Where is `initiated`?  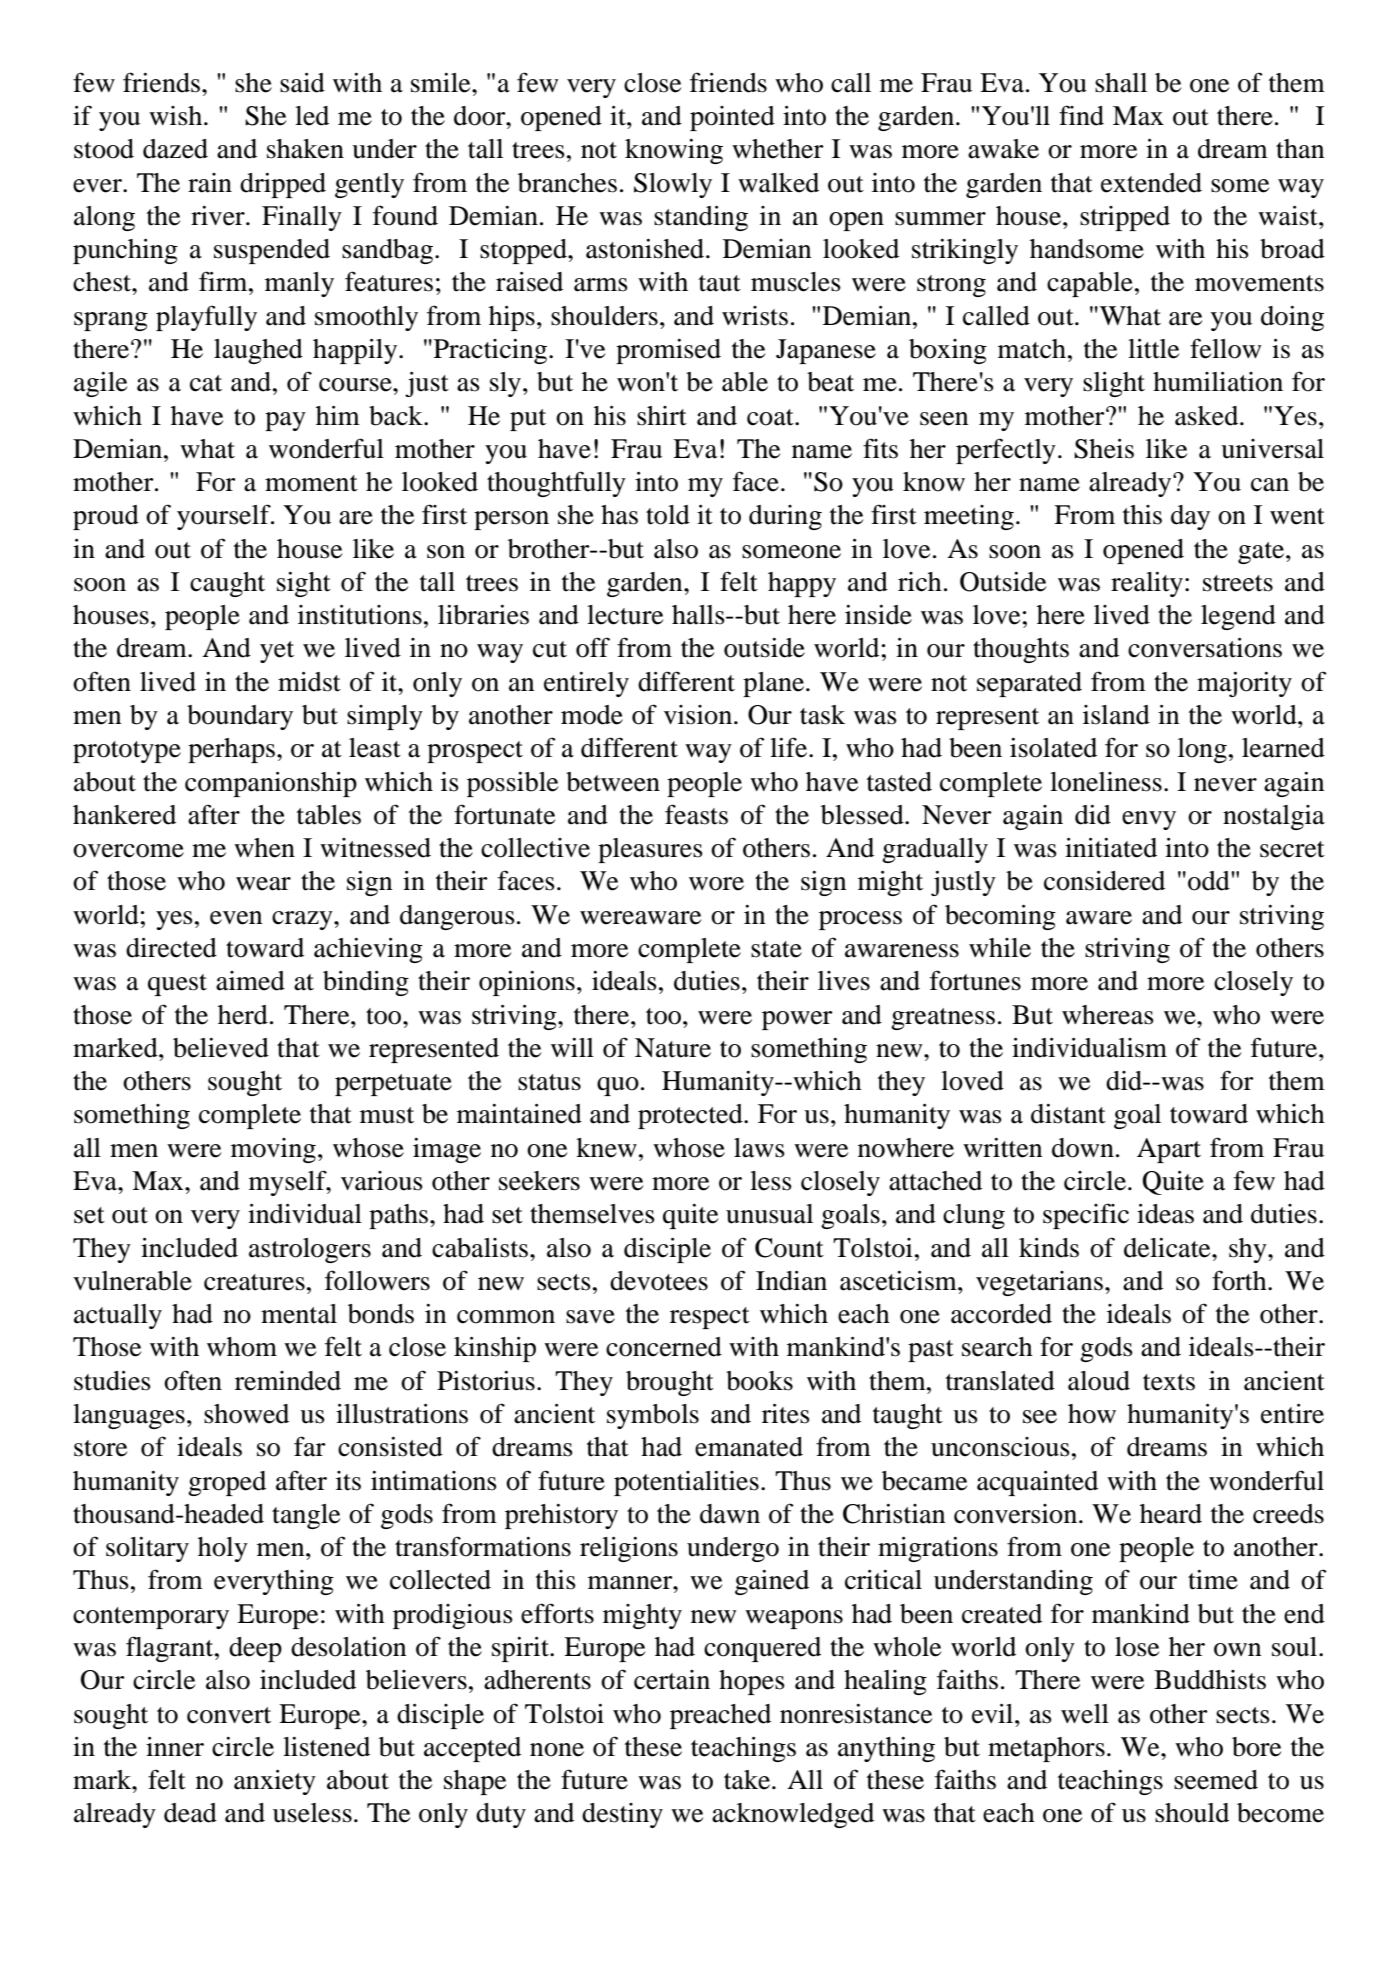 initiated is located at coordinates (1111, 848).
